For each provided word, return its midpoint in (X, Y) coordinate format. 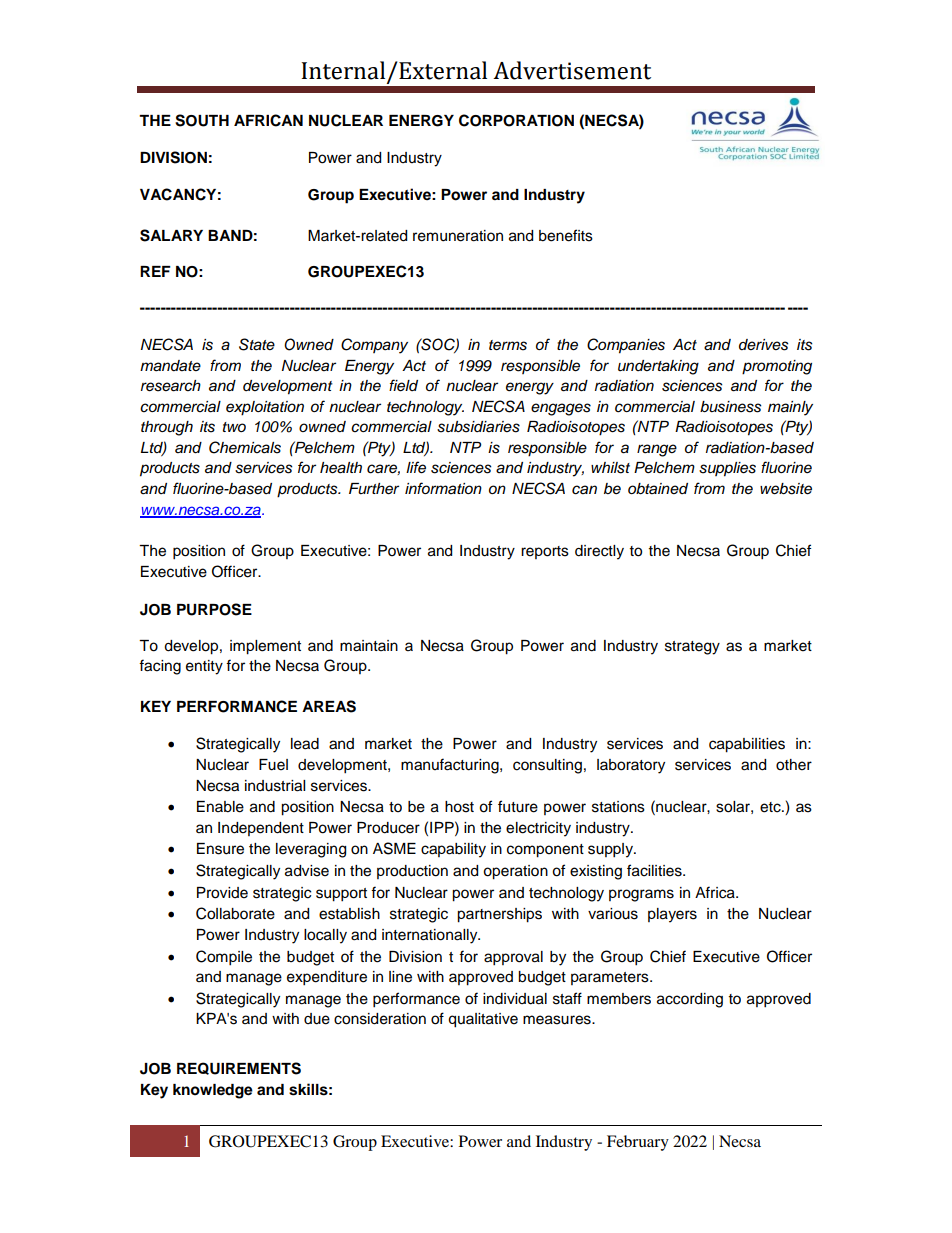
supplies (727, 469)
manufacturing (451, 766)
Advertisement (572, 70)
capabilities (747, 745)
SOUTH (202, 120)
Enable (220, 807)
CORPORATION (516, 120)
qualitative (483, 1020)
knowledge (213, 1091)
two (234, 427)
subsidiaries (478, 427)
